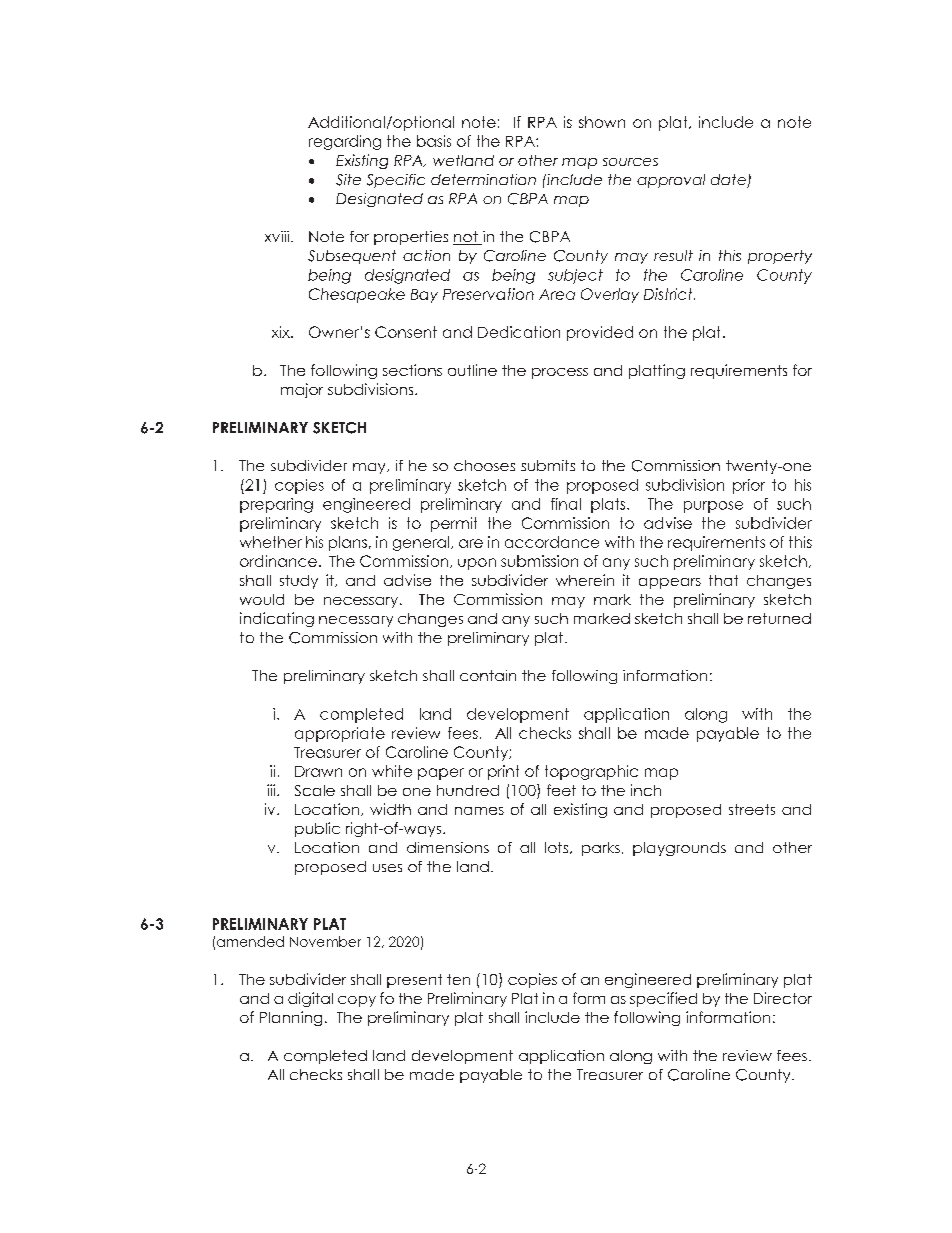  What do you see at coordinates (749, 486) in the screenshot?
I see `prior` at bounding box center [749, 486].
